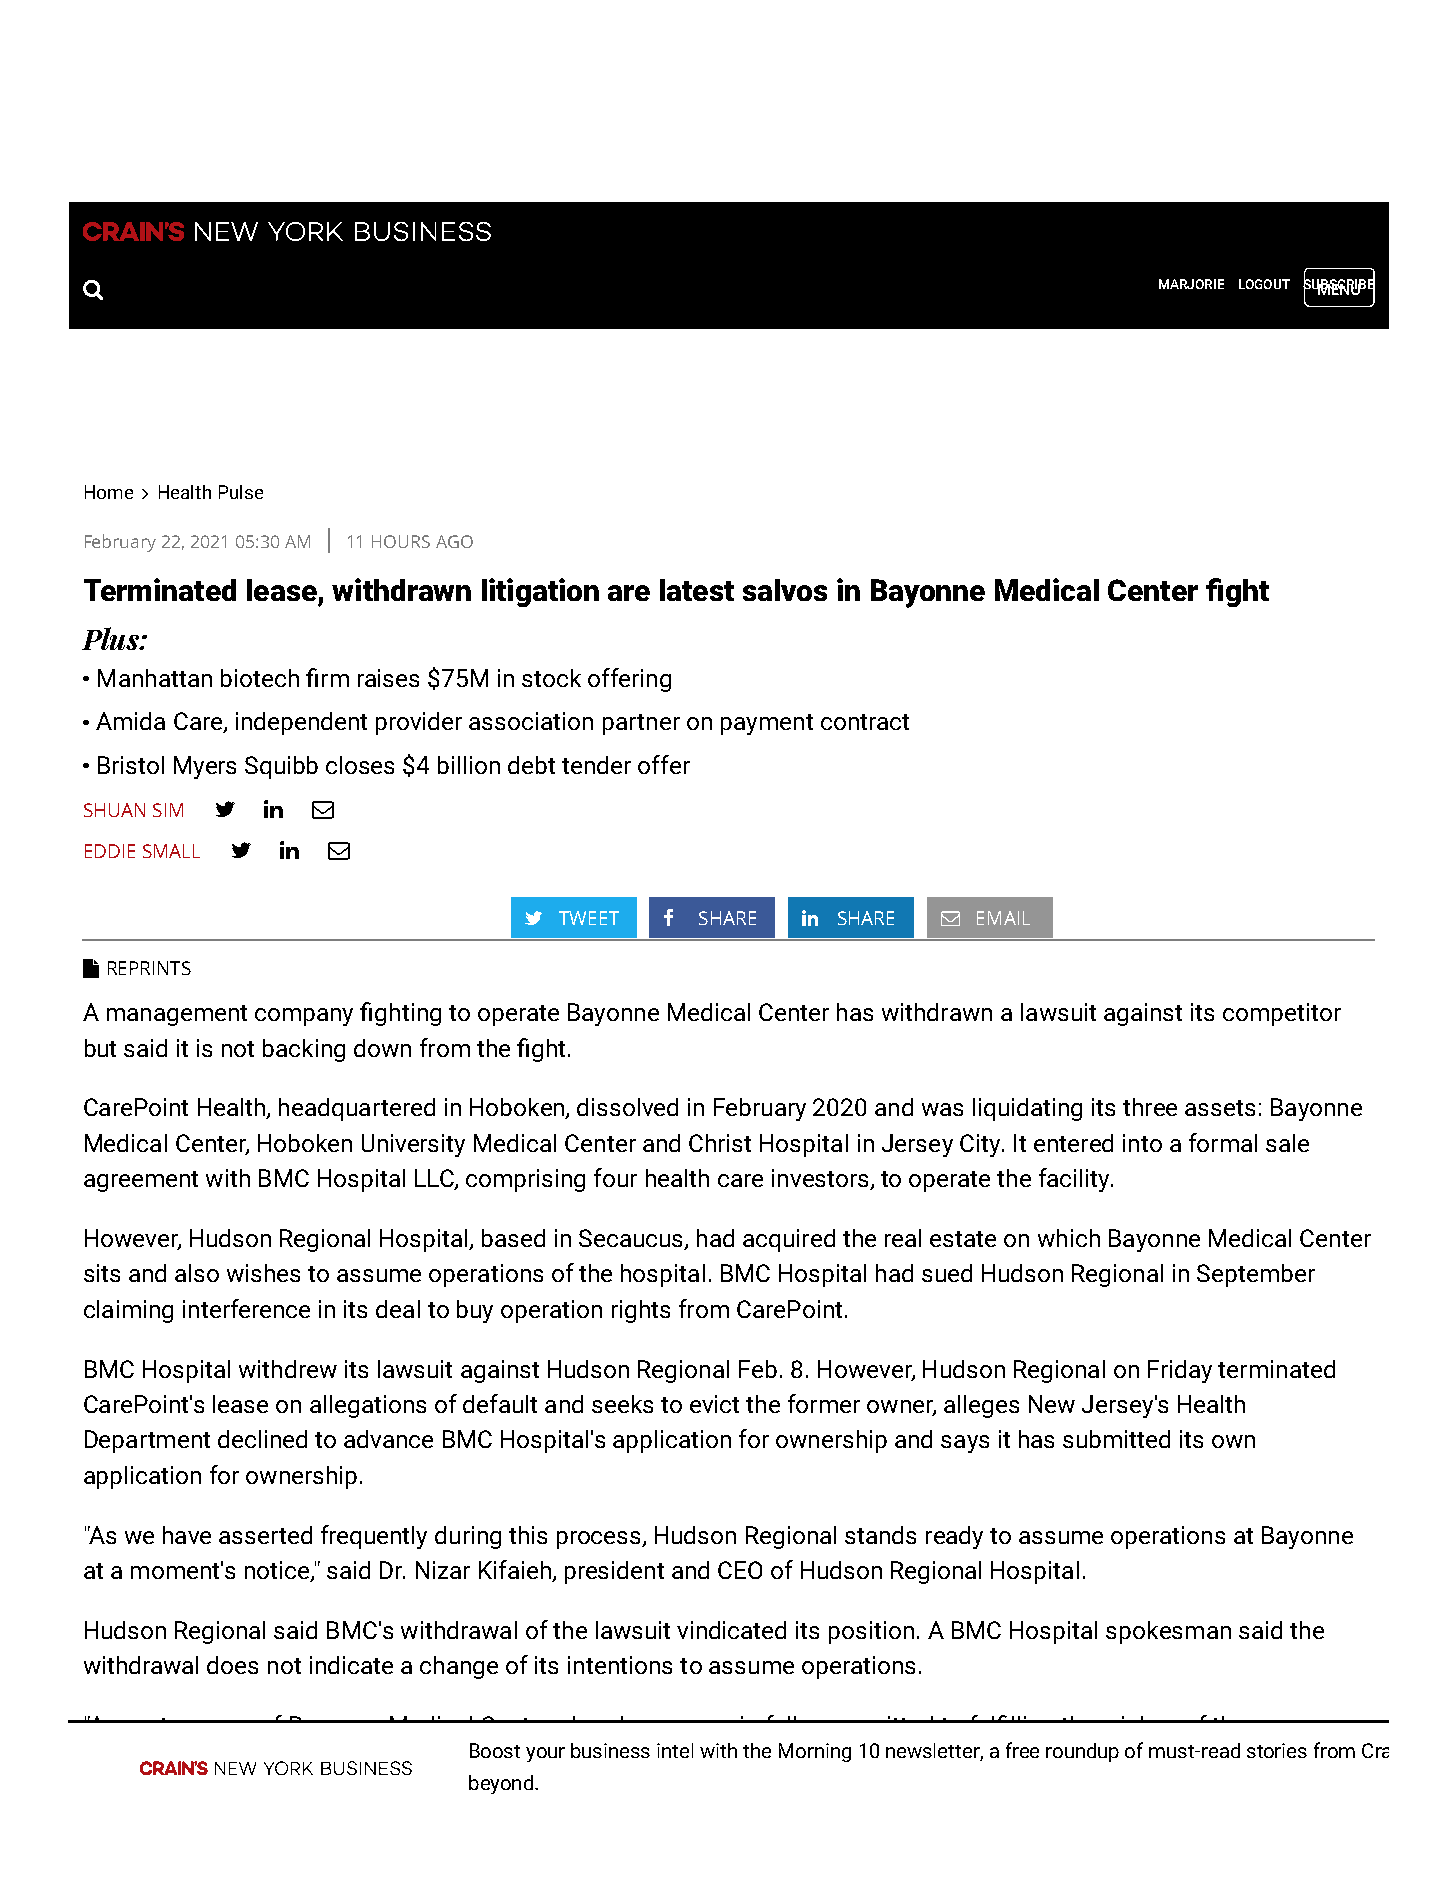  What do you see at coordinates (241, 492) in the image?
I see `Pulse` at bounding box center [241, 492].
